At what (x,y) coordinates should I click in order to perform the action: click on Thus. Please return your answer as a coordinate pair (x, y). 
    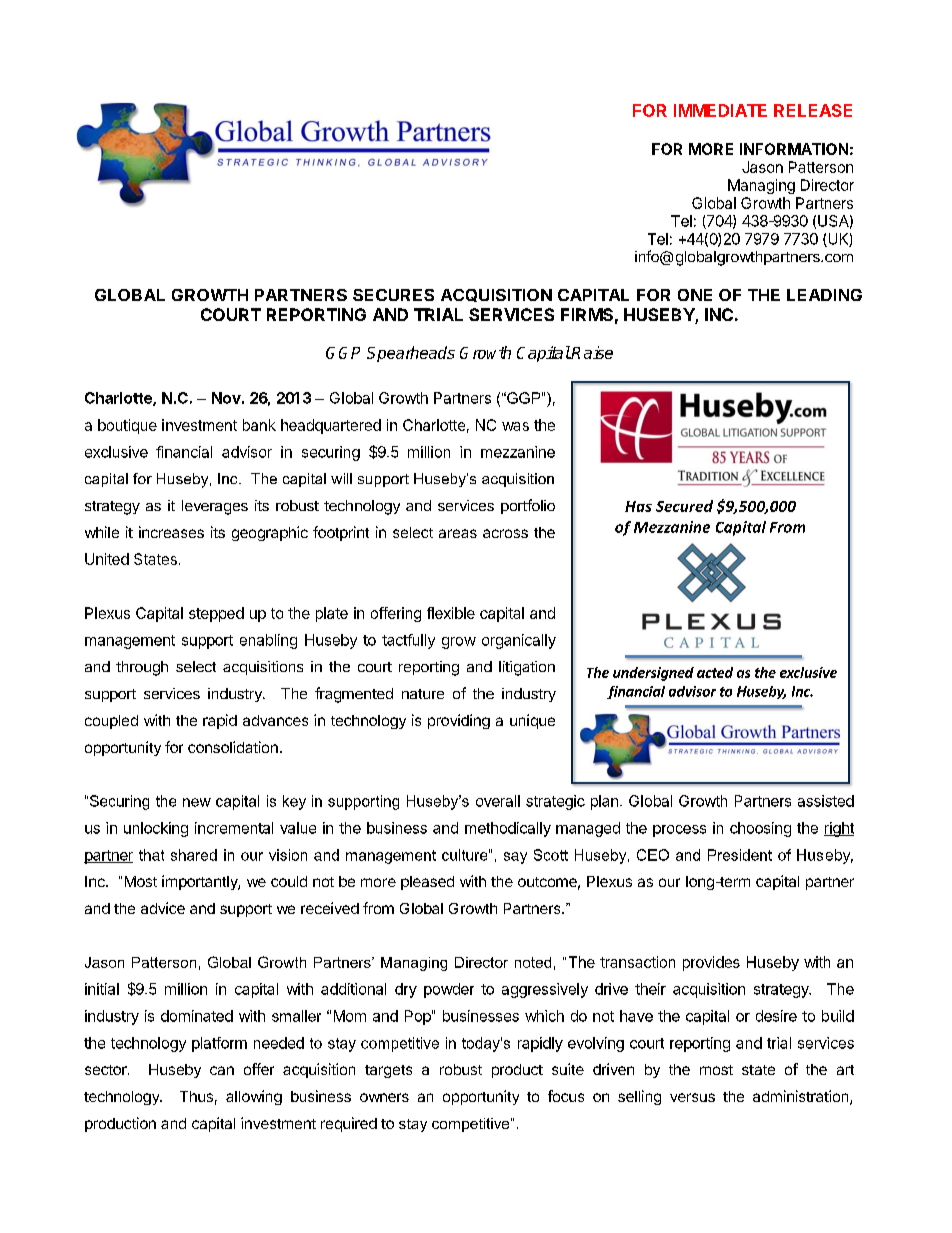
    Looking at the image, I should click on (196, 1096).
